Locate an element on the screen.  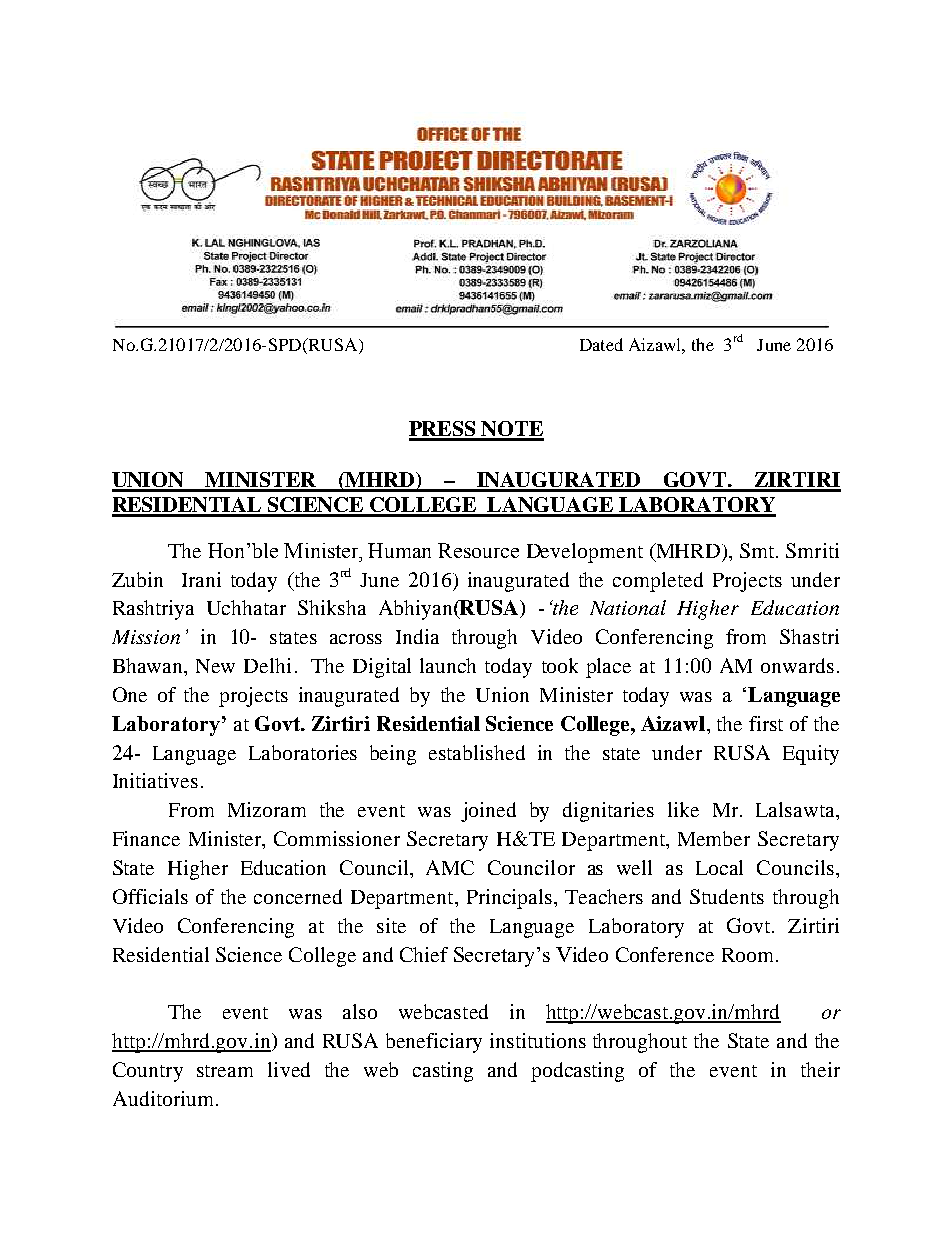
their is located at coordinates (820, 1069).
